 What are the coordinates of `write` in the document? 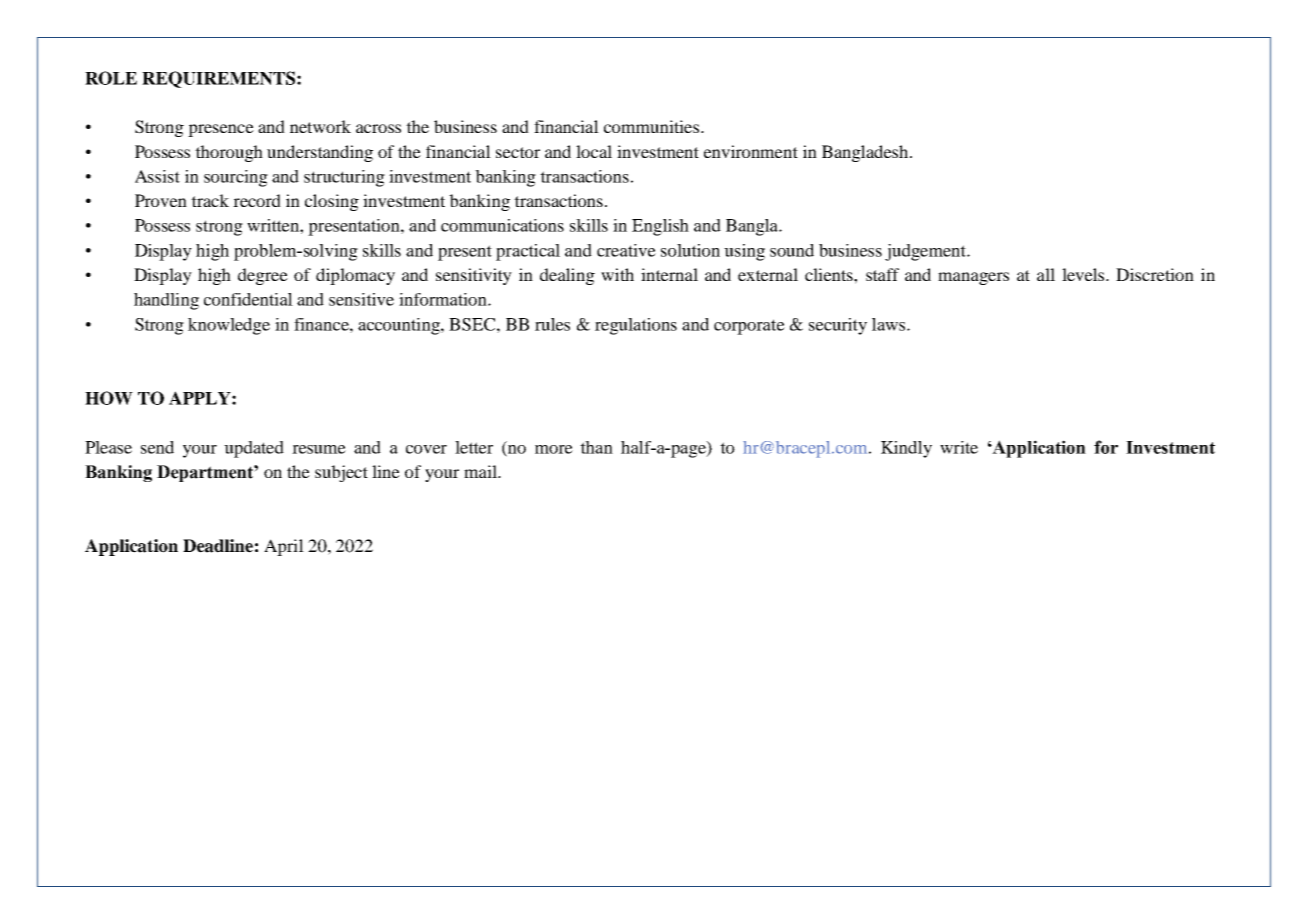 It's located at (959, 447).
